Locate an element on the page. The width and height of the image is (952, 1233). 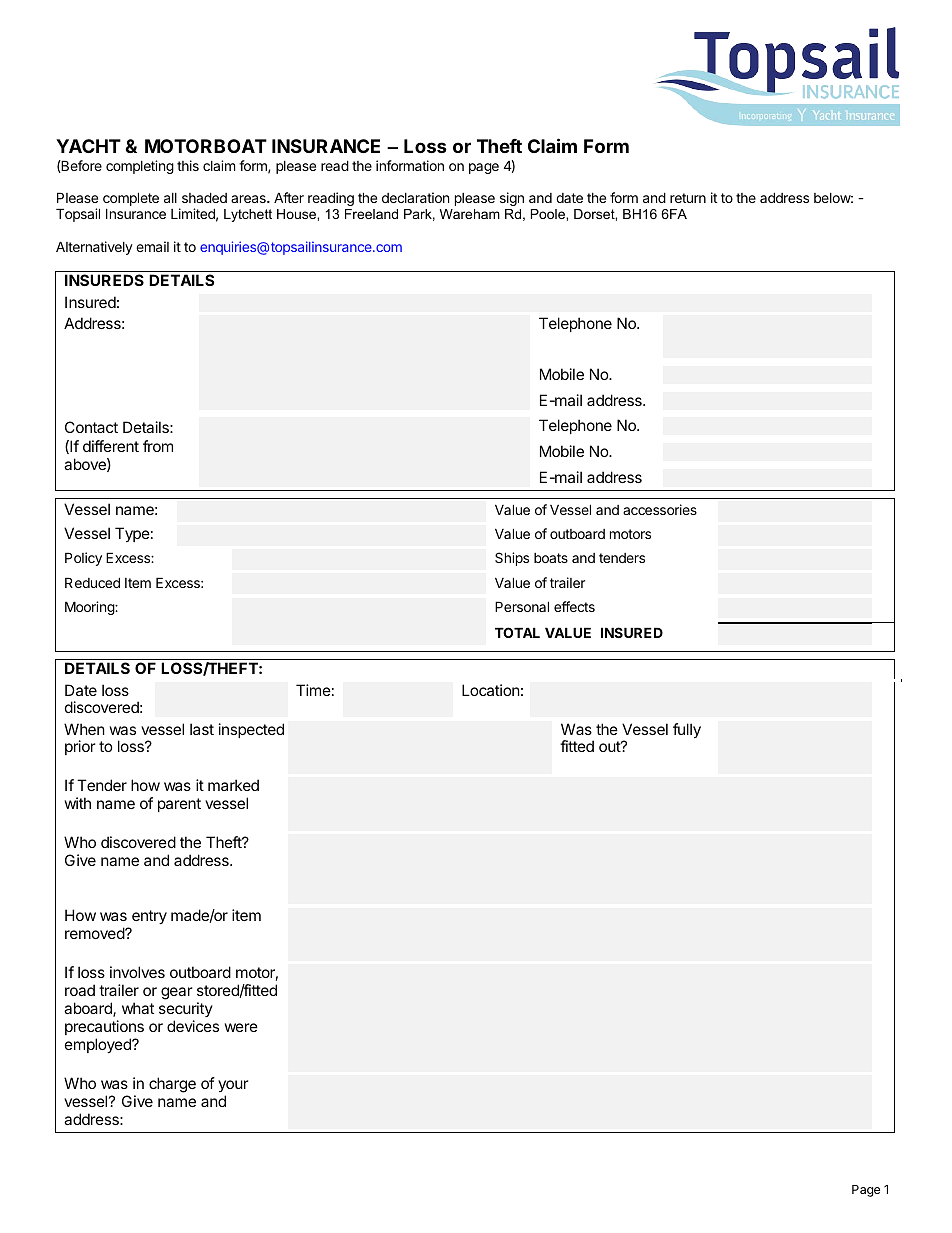
Mooring is located at coordinates (90, 608).
